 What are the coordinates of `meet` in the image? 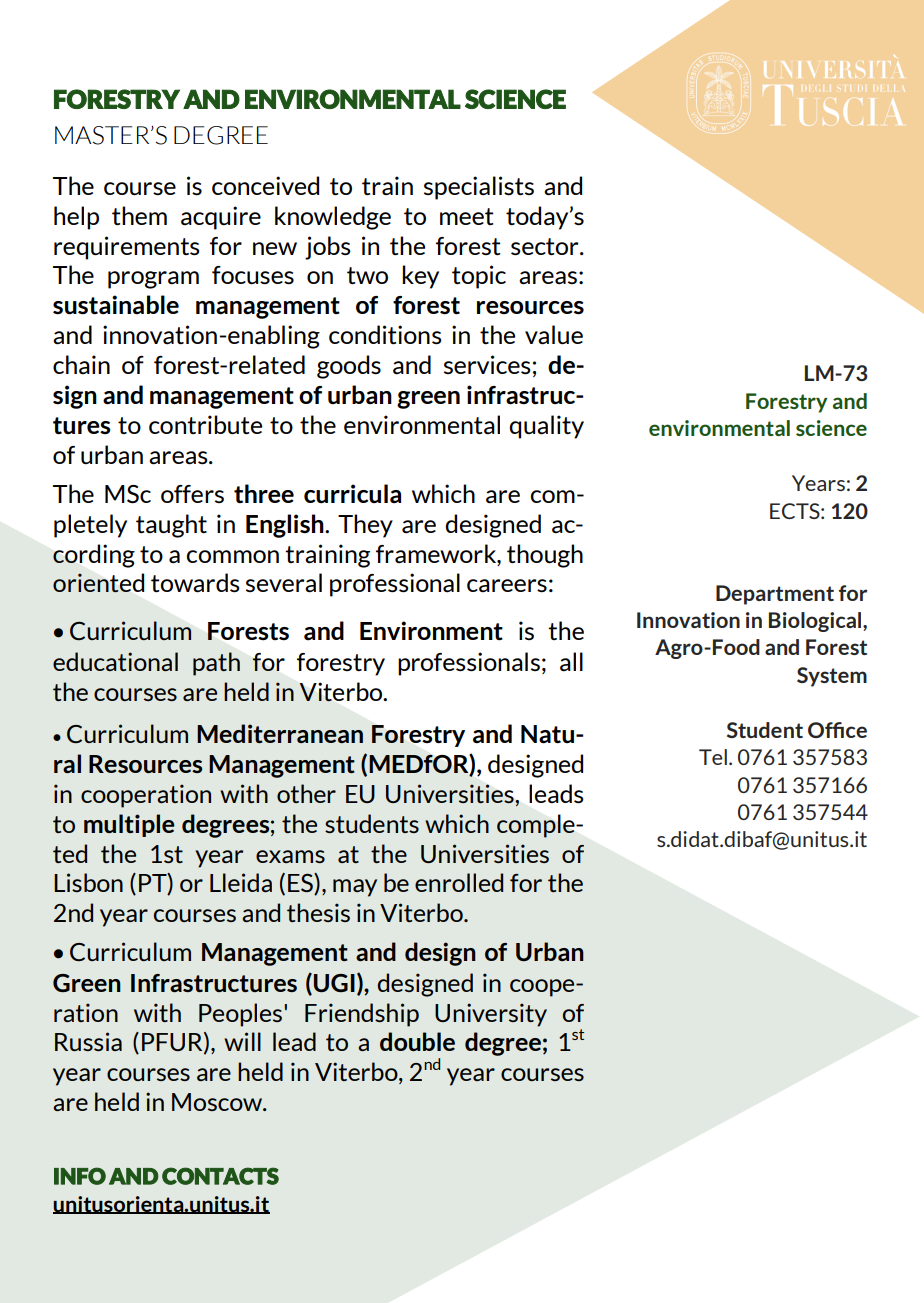 It's located at (466, 216).
